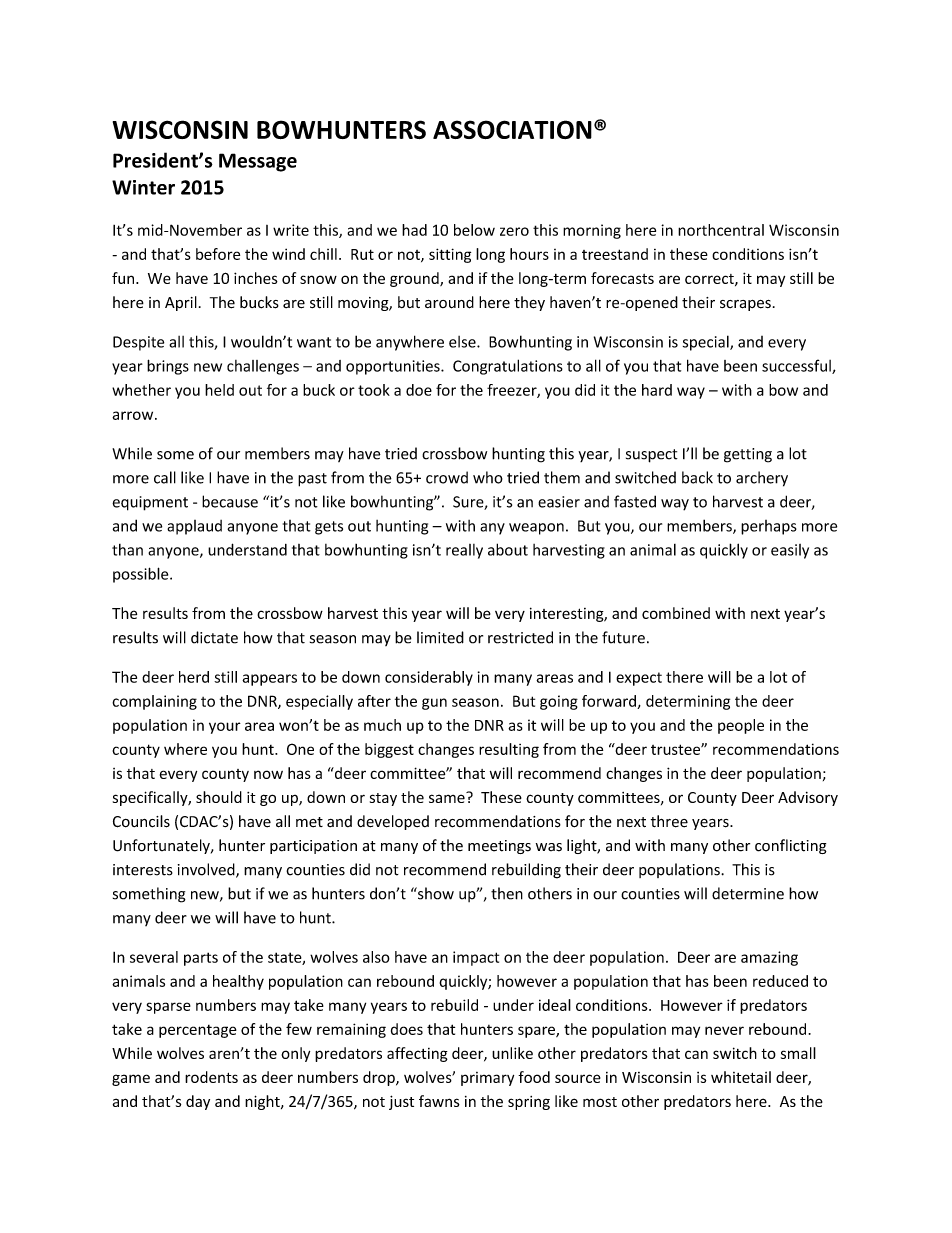 Image resolution: width=952 pixels, height=1233 pixels. Describe the element at coordinates (219, 390) in the screenshot. I see `held` at that location.
